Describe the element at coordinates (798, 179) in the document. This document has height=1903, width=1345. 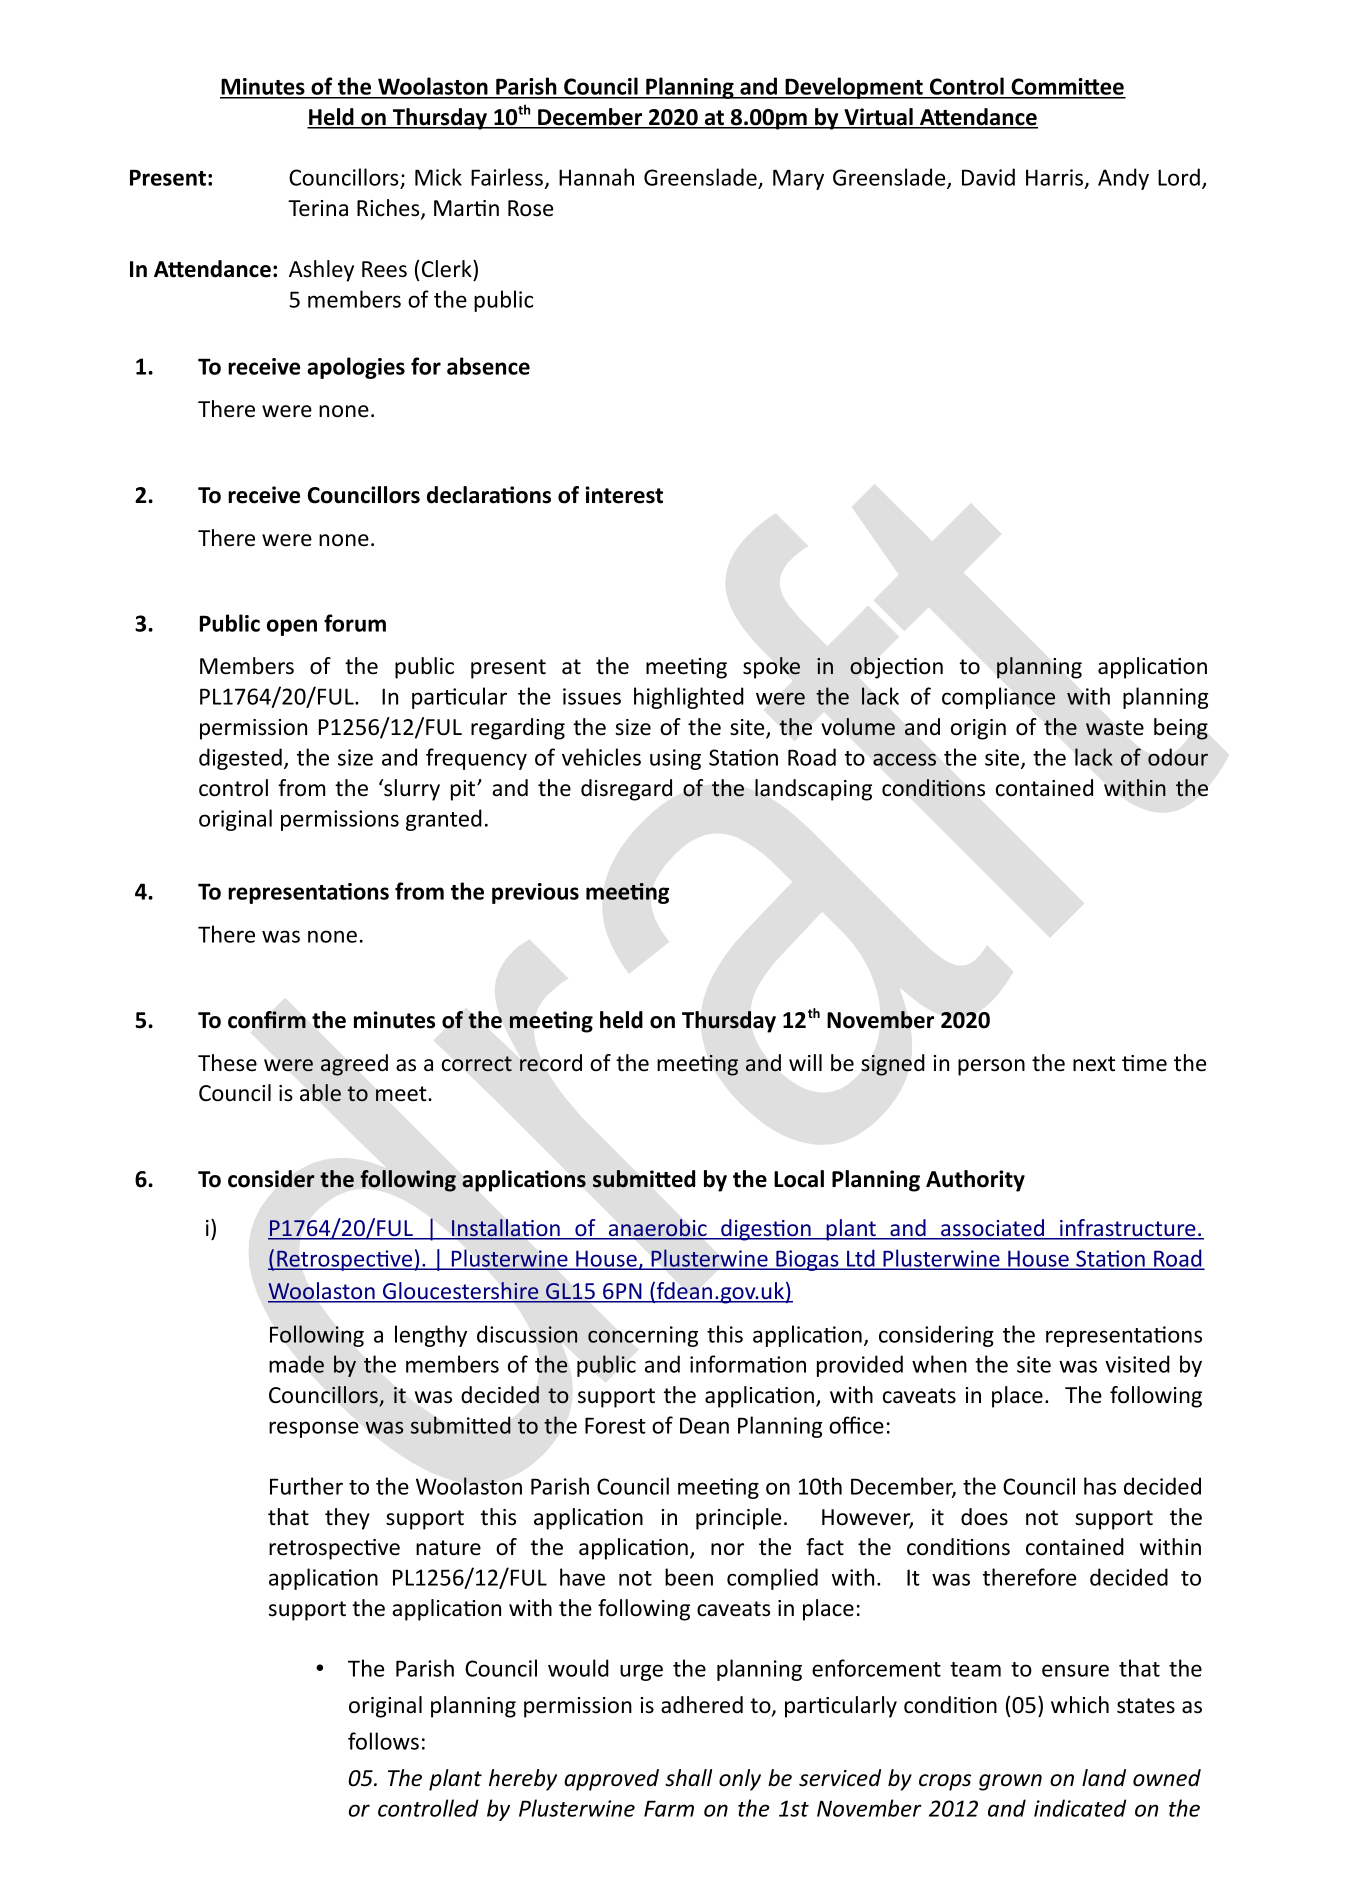
I see `Mary` at that location.
